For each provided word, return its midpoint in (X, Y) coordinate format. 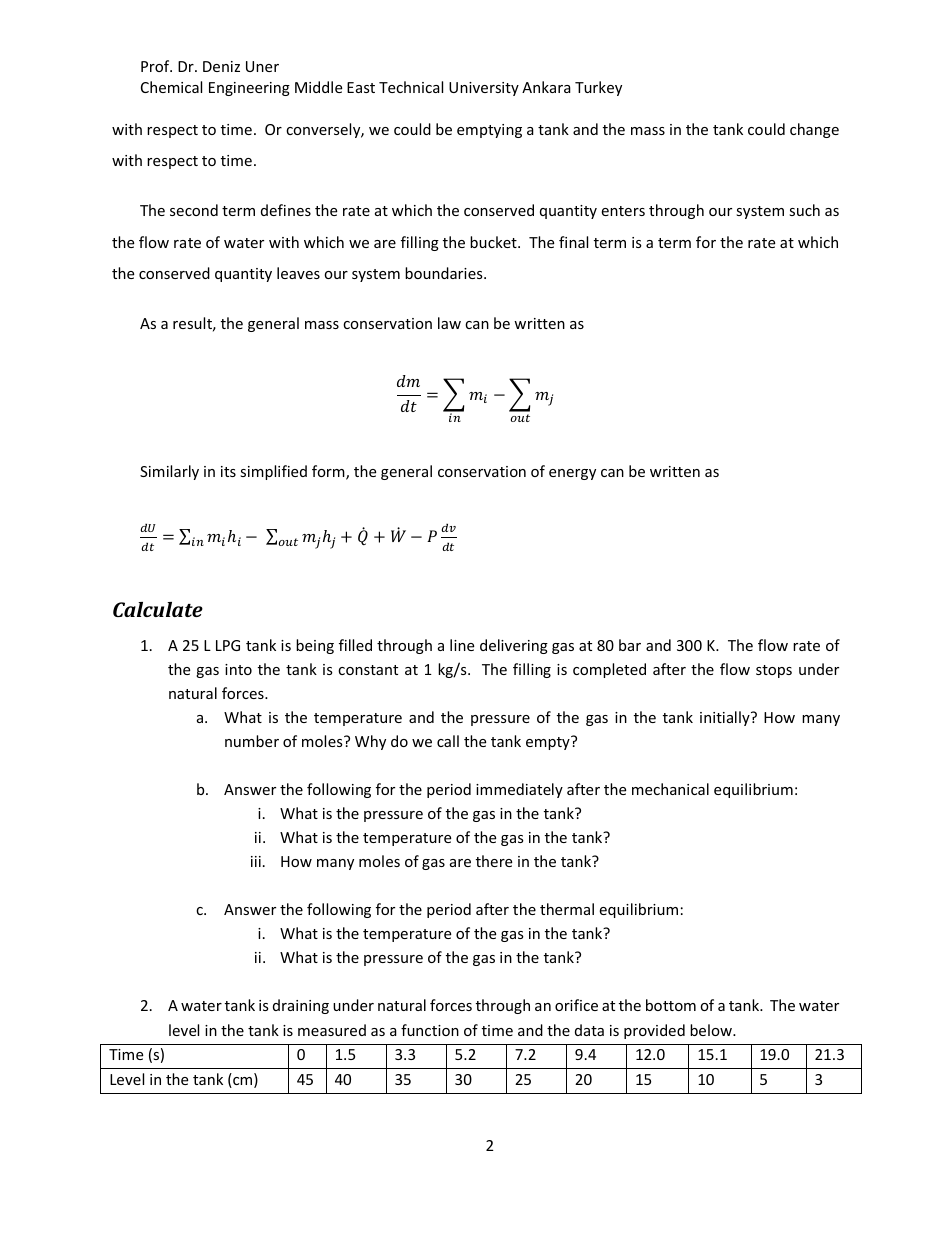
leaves (298, 273)
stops (774, 671)
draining (301, 1006)
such (804, 210)
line (462, 645)
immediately (519, 790)
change (814, 130)
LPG (228, 645)
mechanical (670, 789)
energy (572, 474)
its (228, 471)
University (484, 89)
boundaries (445, 273)
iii (256, 861)
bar (630, 645)
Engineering (249, 89)
